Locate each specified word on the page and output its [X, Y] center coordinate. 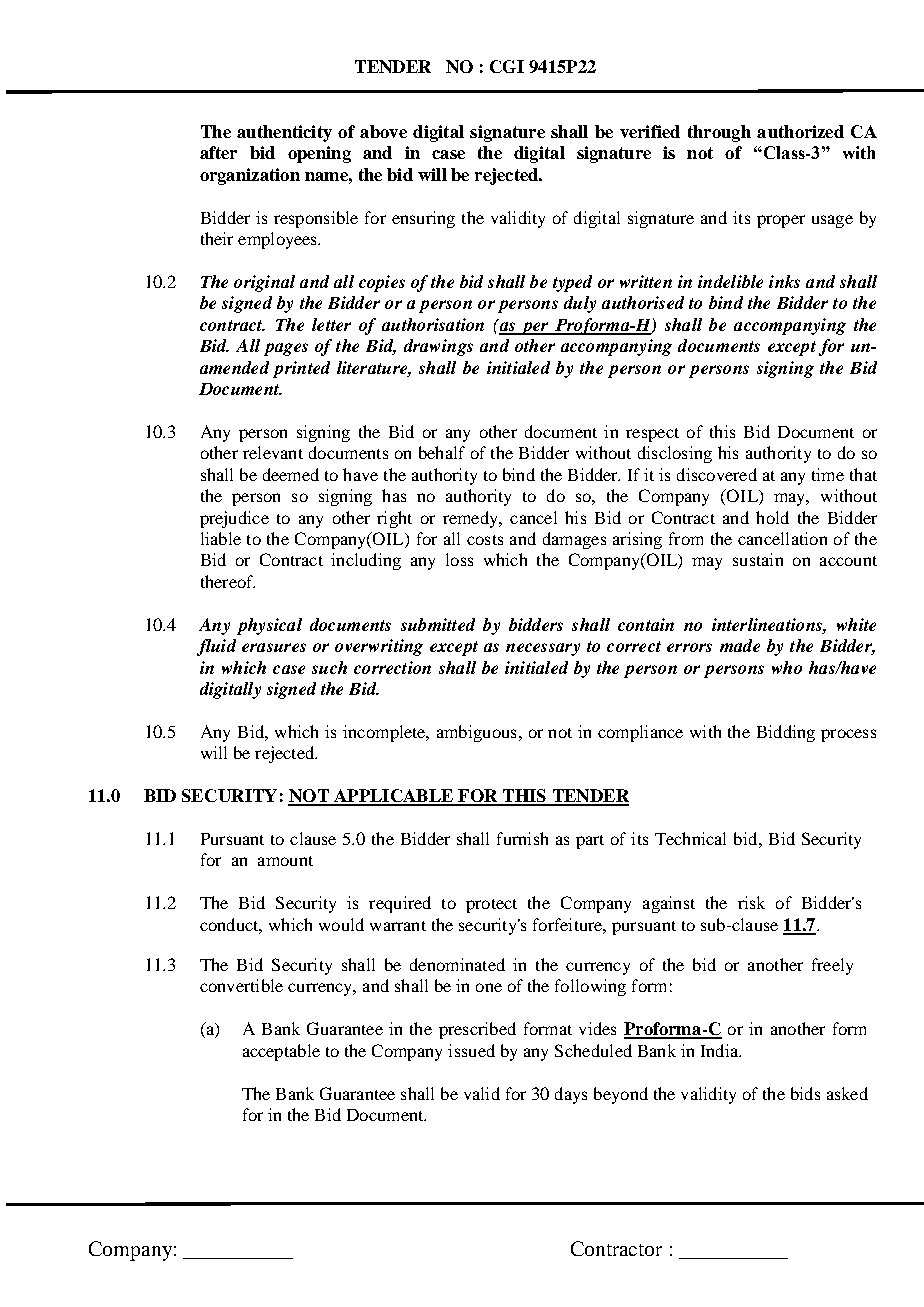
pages [286, 349]
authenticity [284, 133]
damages [574, 540]
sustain [758, 559]
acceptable [281, 1052]
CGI [507, 66]
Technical [690, 838]
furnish [522, 838]
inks [784, 281]
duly [580, 304]
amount [285, 861]
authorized [800, 131]
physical [269, 626]
